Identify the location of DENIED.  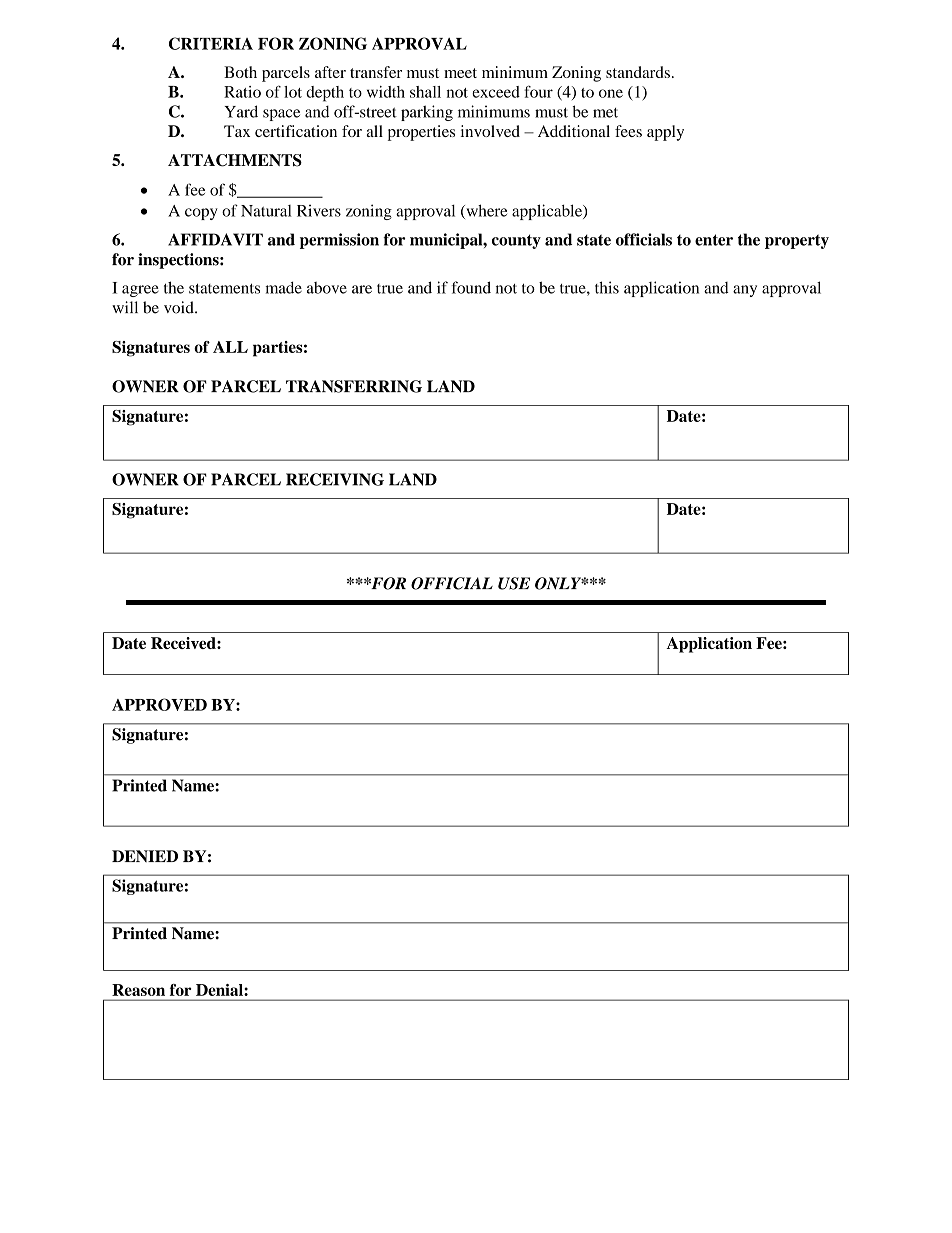
(145, 856).
